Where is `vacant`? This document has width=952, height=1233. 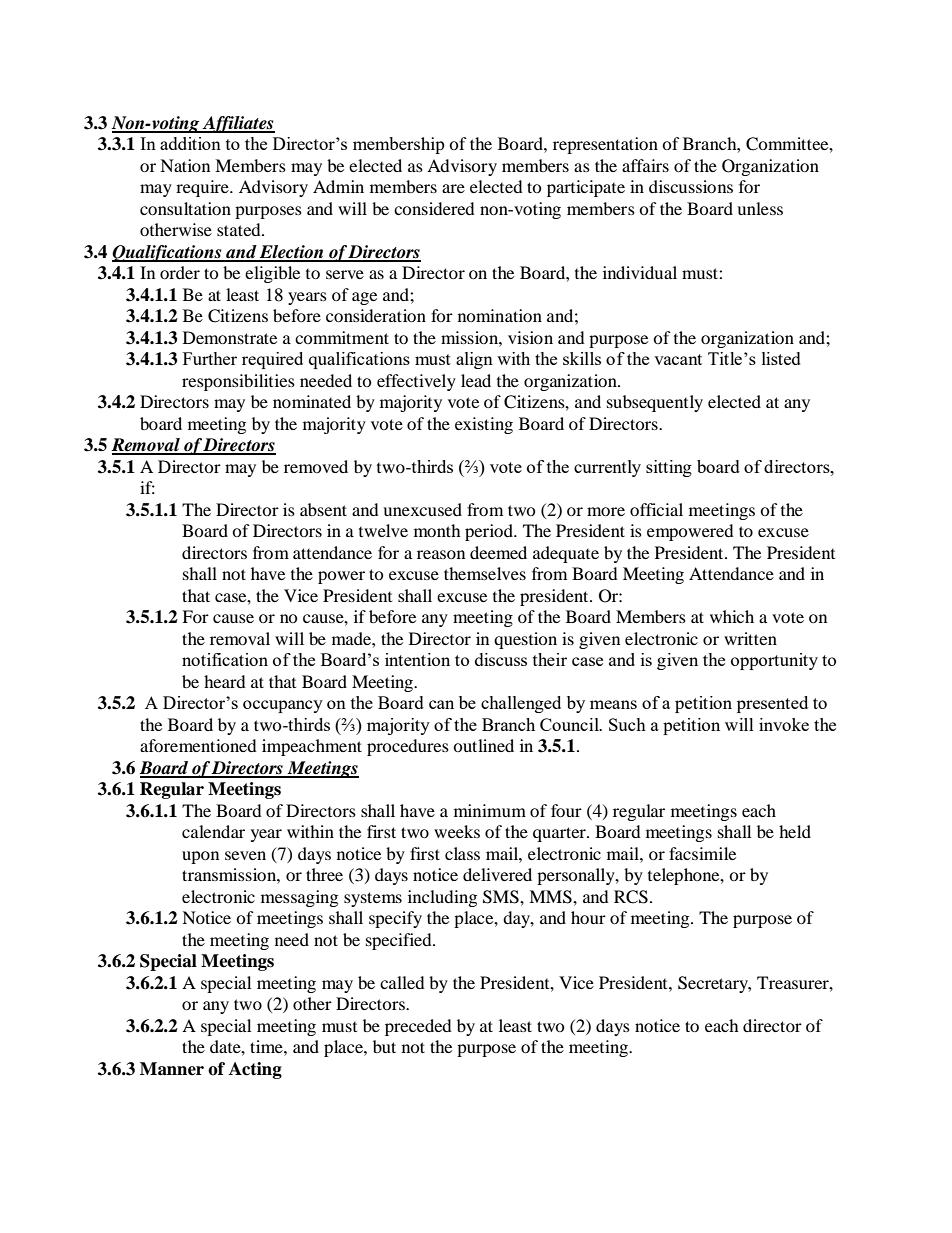
vacant is located at coordinates (678, 359).
